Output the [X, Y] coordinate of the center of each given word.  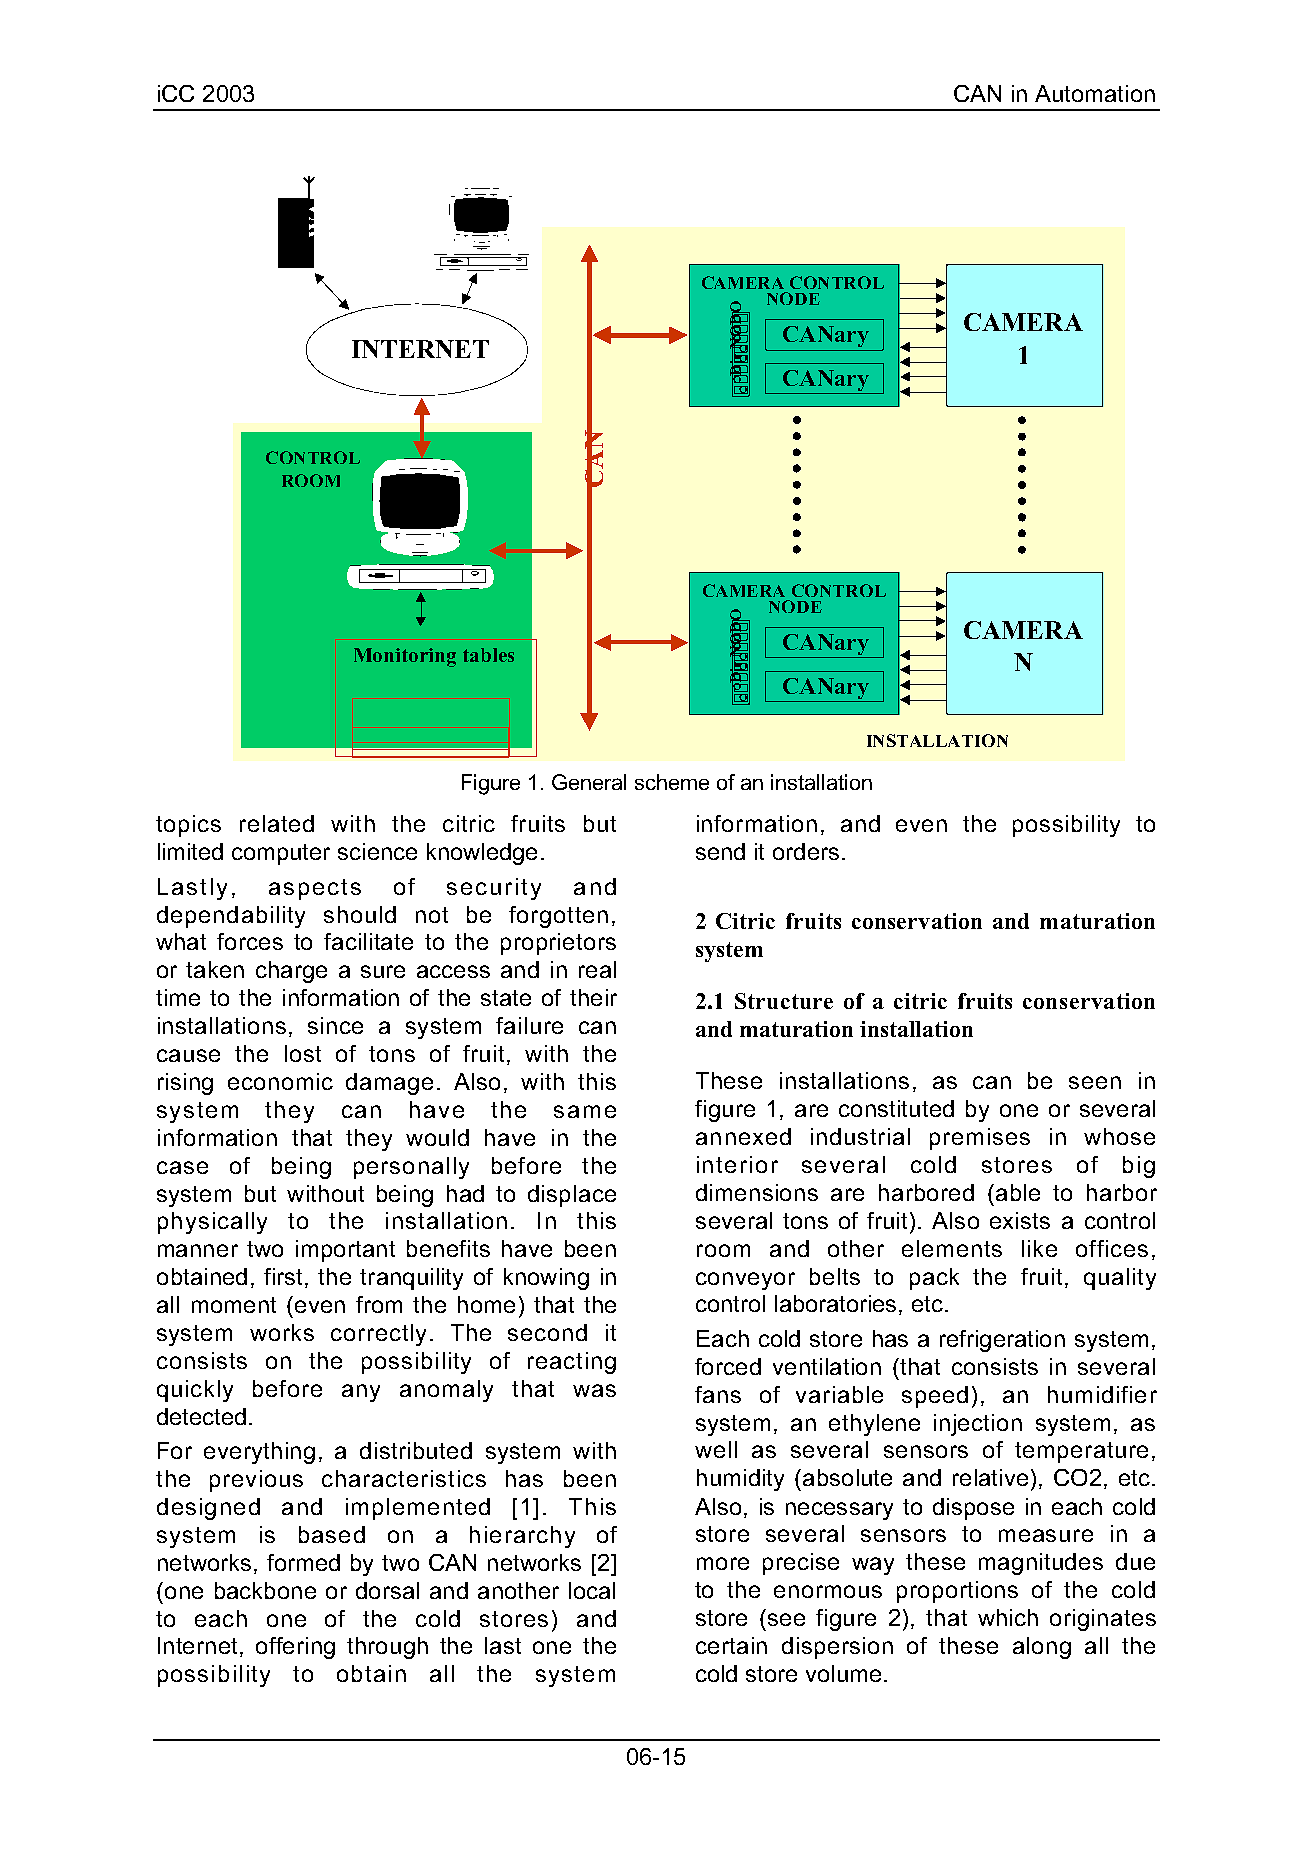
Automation [1095, 93]
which [1008, 1617]
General [589, 782]
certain [731, 1645]
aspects [315, 889]
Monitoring [405, 657]
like [1039, 1248]
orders [806, 851]
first [283, 1276]
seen [1095, 1082]
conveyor [745, 1281]
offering [295, 1648]
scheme [672, 782]
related [277, 823]
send [720, 851]
